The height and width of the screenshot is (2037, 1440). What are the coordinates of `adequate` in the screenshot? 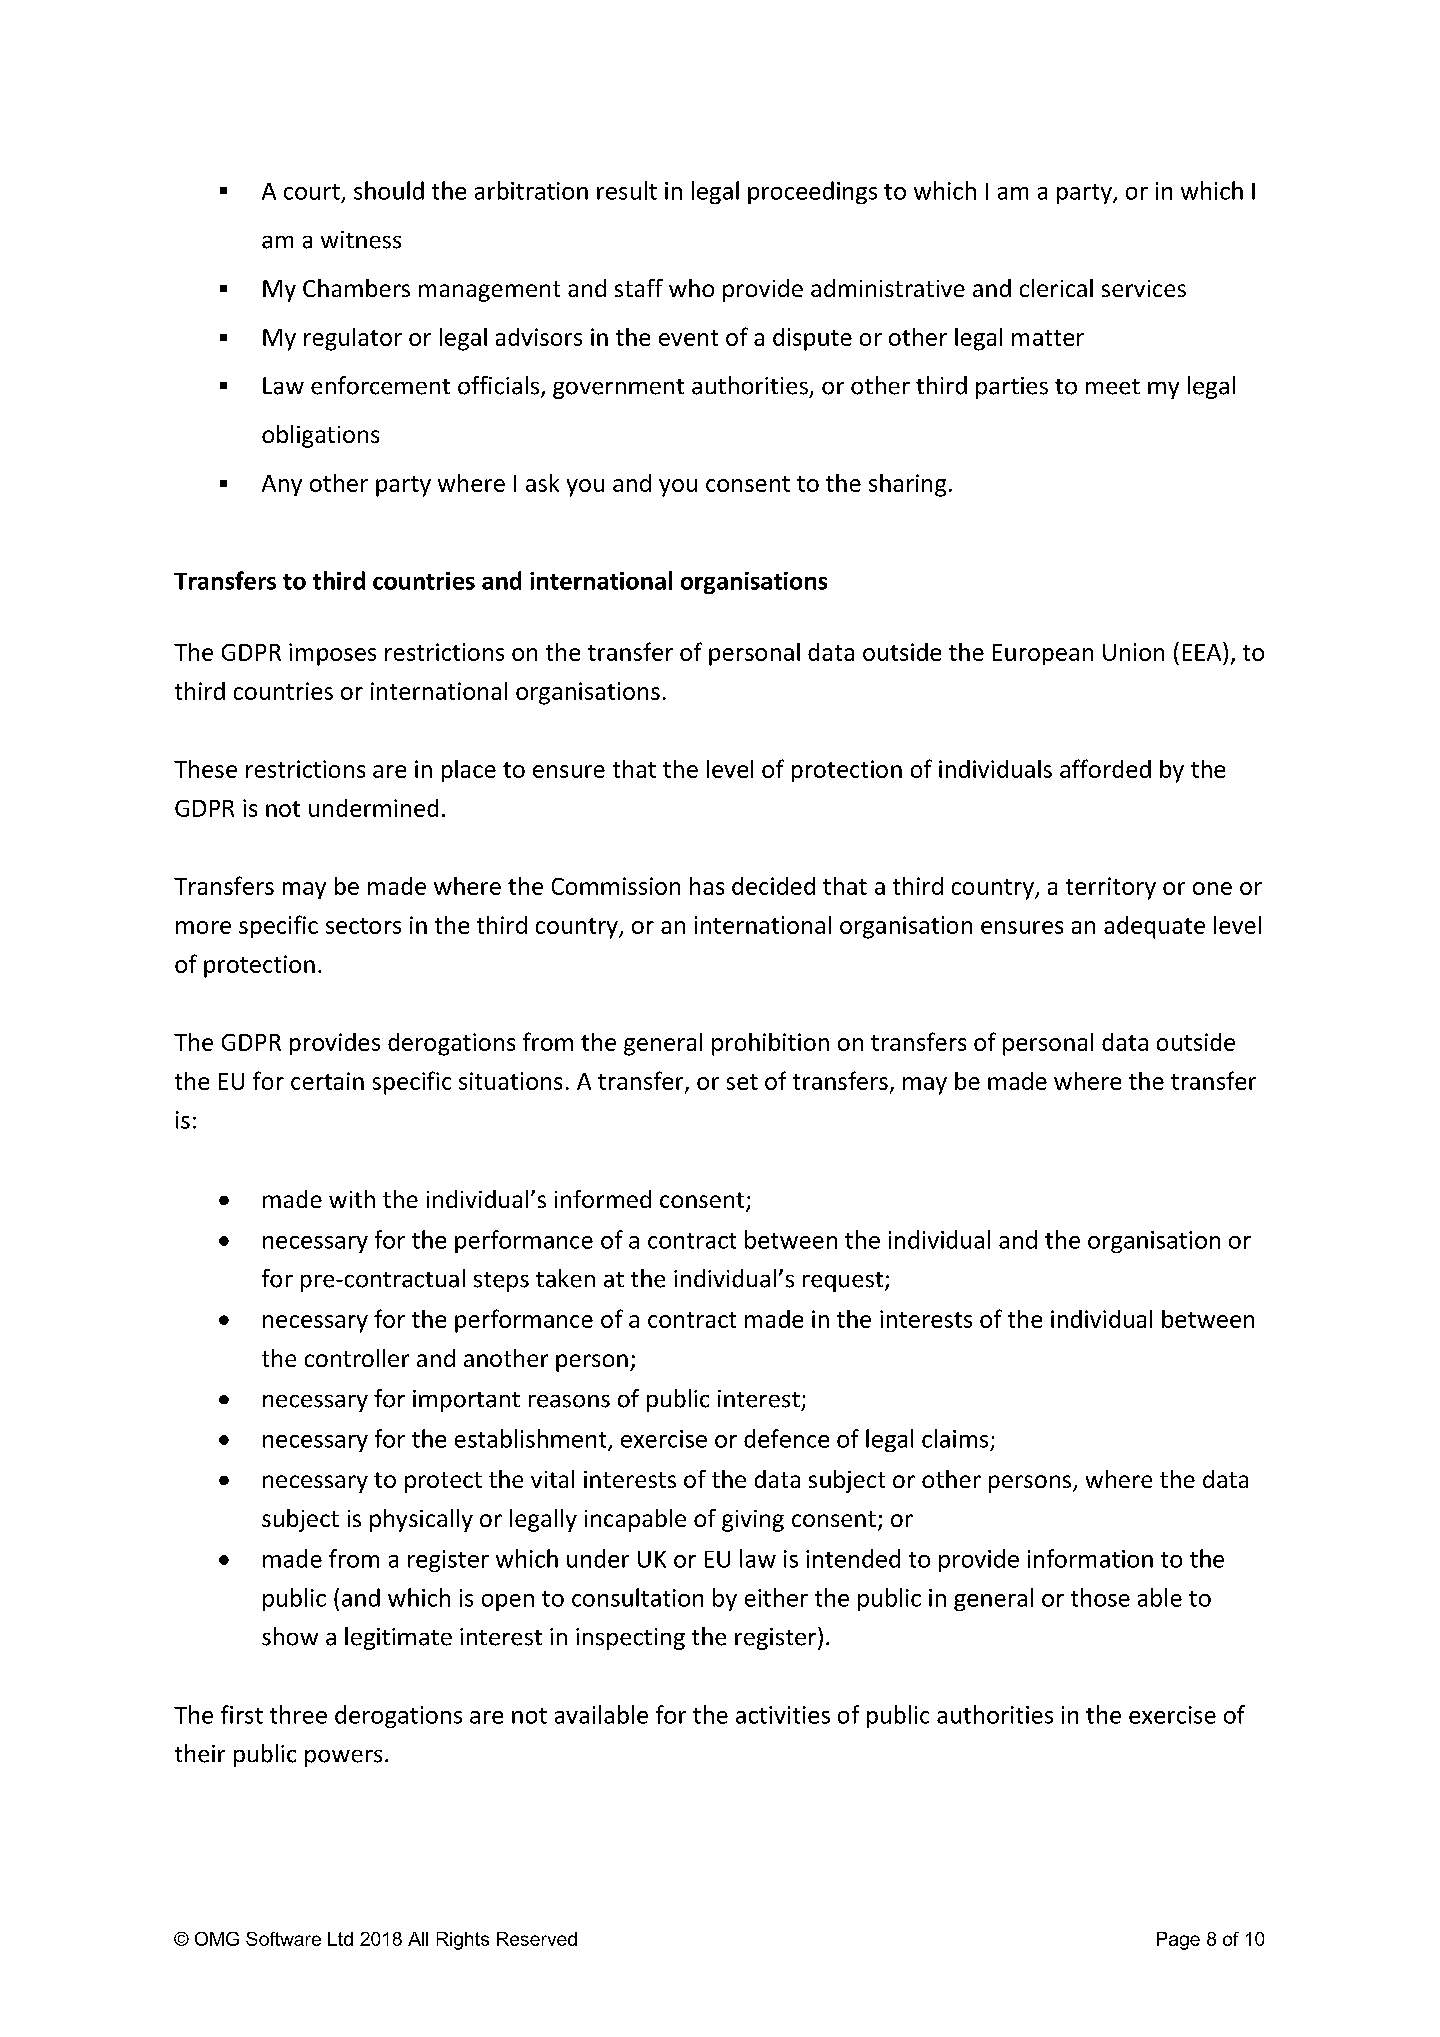 It's located at (1154, 927).
